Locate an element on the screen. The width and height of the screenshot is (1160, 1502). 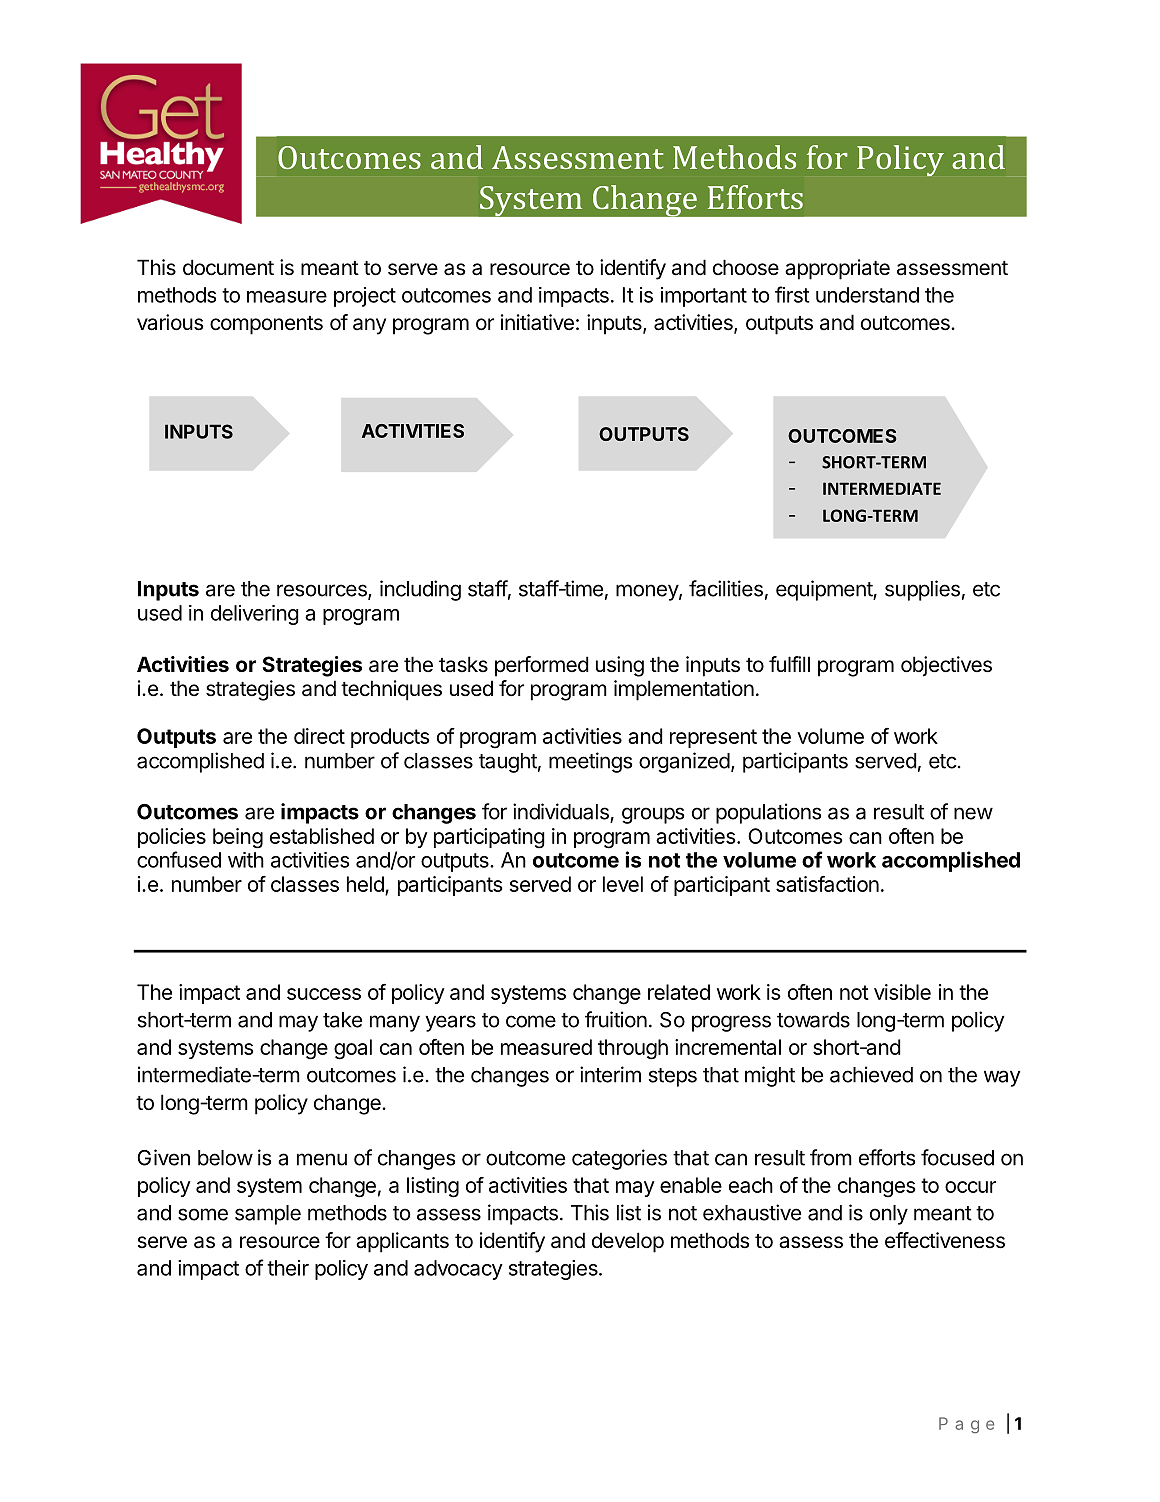
understand is located at coordinates (867, 295).
